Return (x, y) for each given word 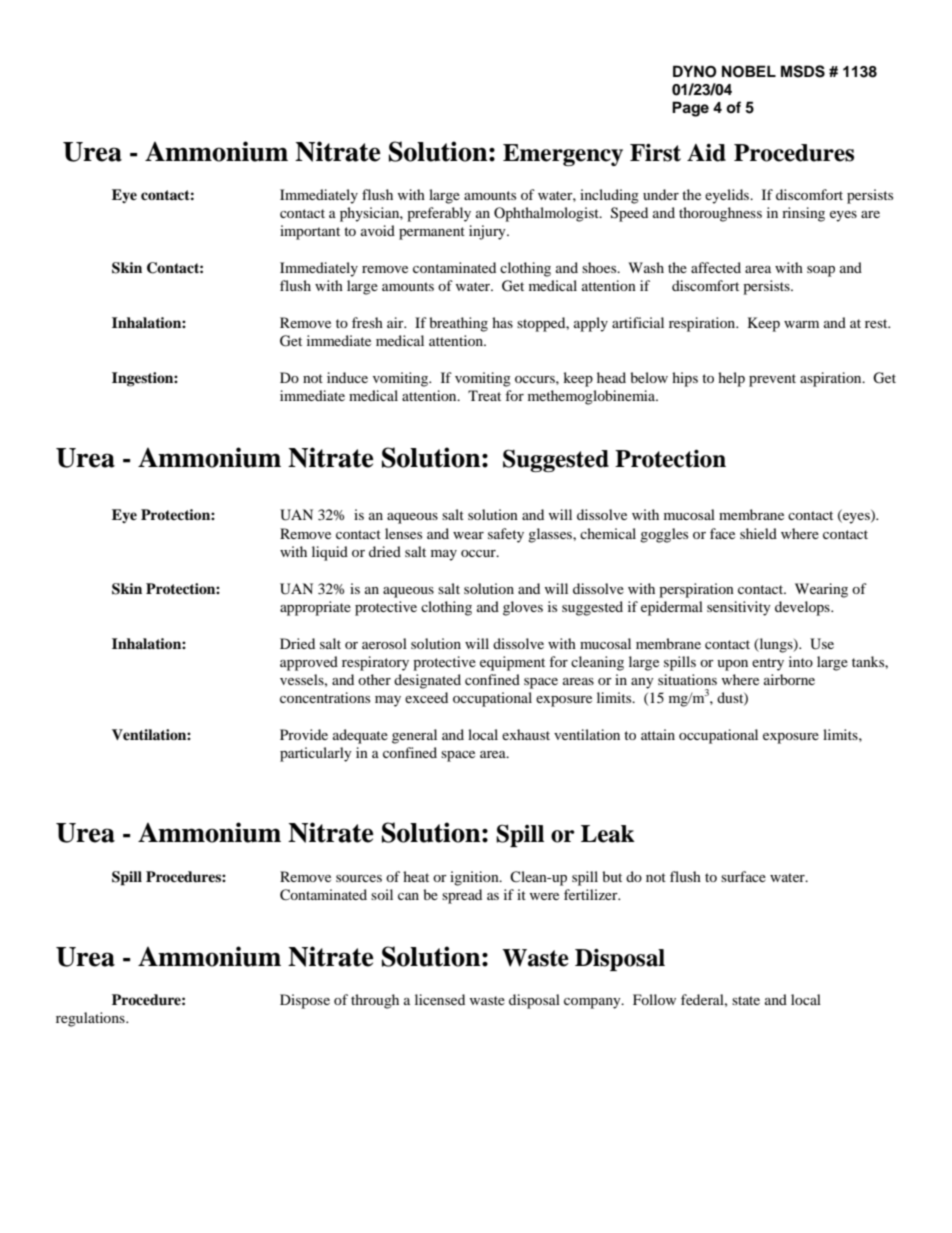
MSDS (803, 71)
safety (506, 535)
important (310, 232)
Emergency (563, 155)
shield (758, 533)
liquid (330, 553)
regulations (91, 1019)
